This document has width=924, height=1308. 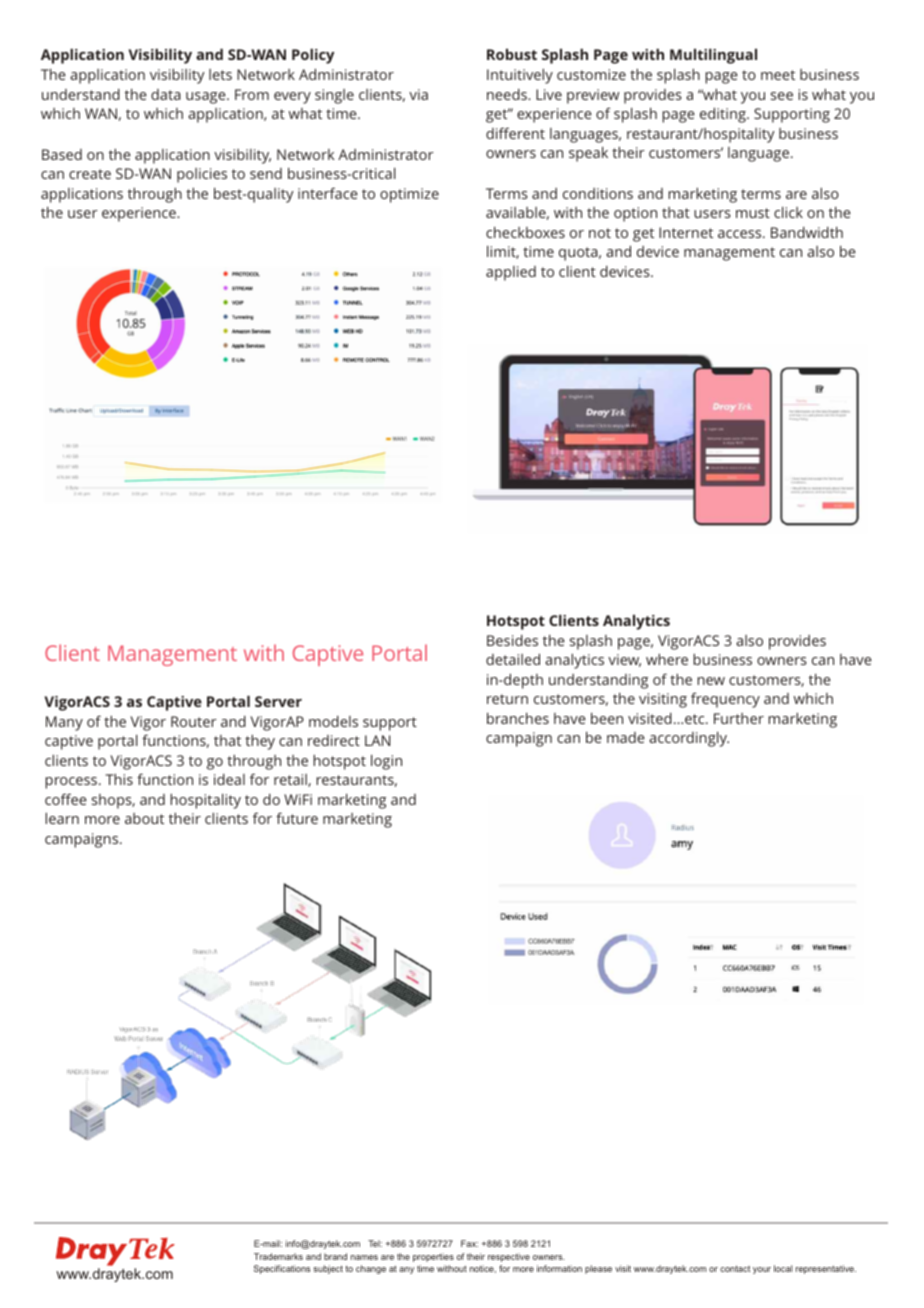 I want to click on data, so click(x=166, y=94).
